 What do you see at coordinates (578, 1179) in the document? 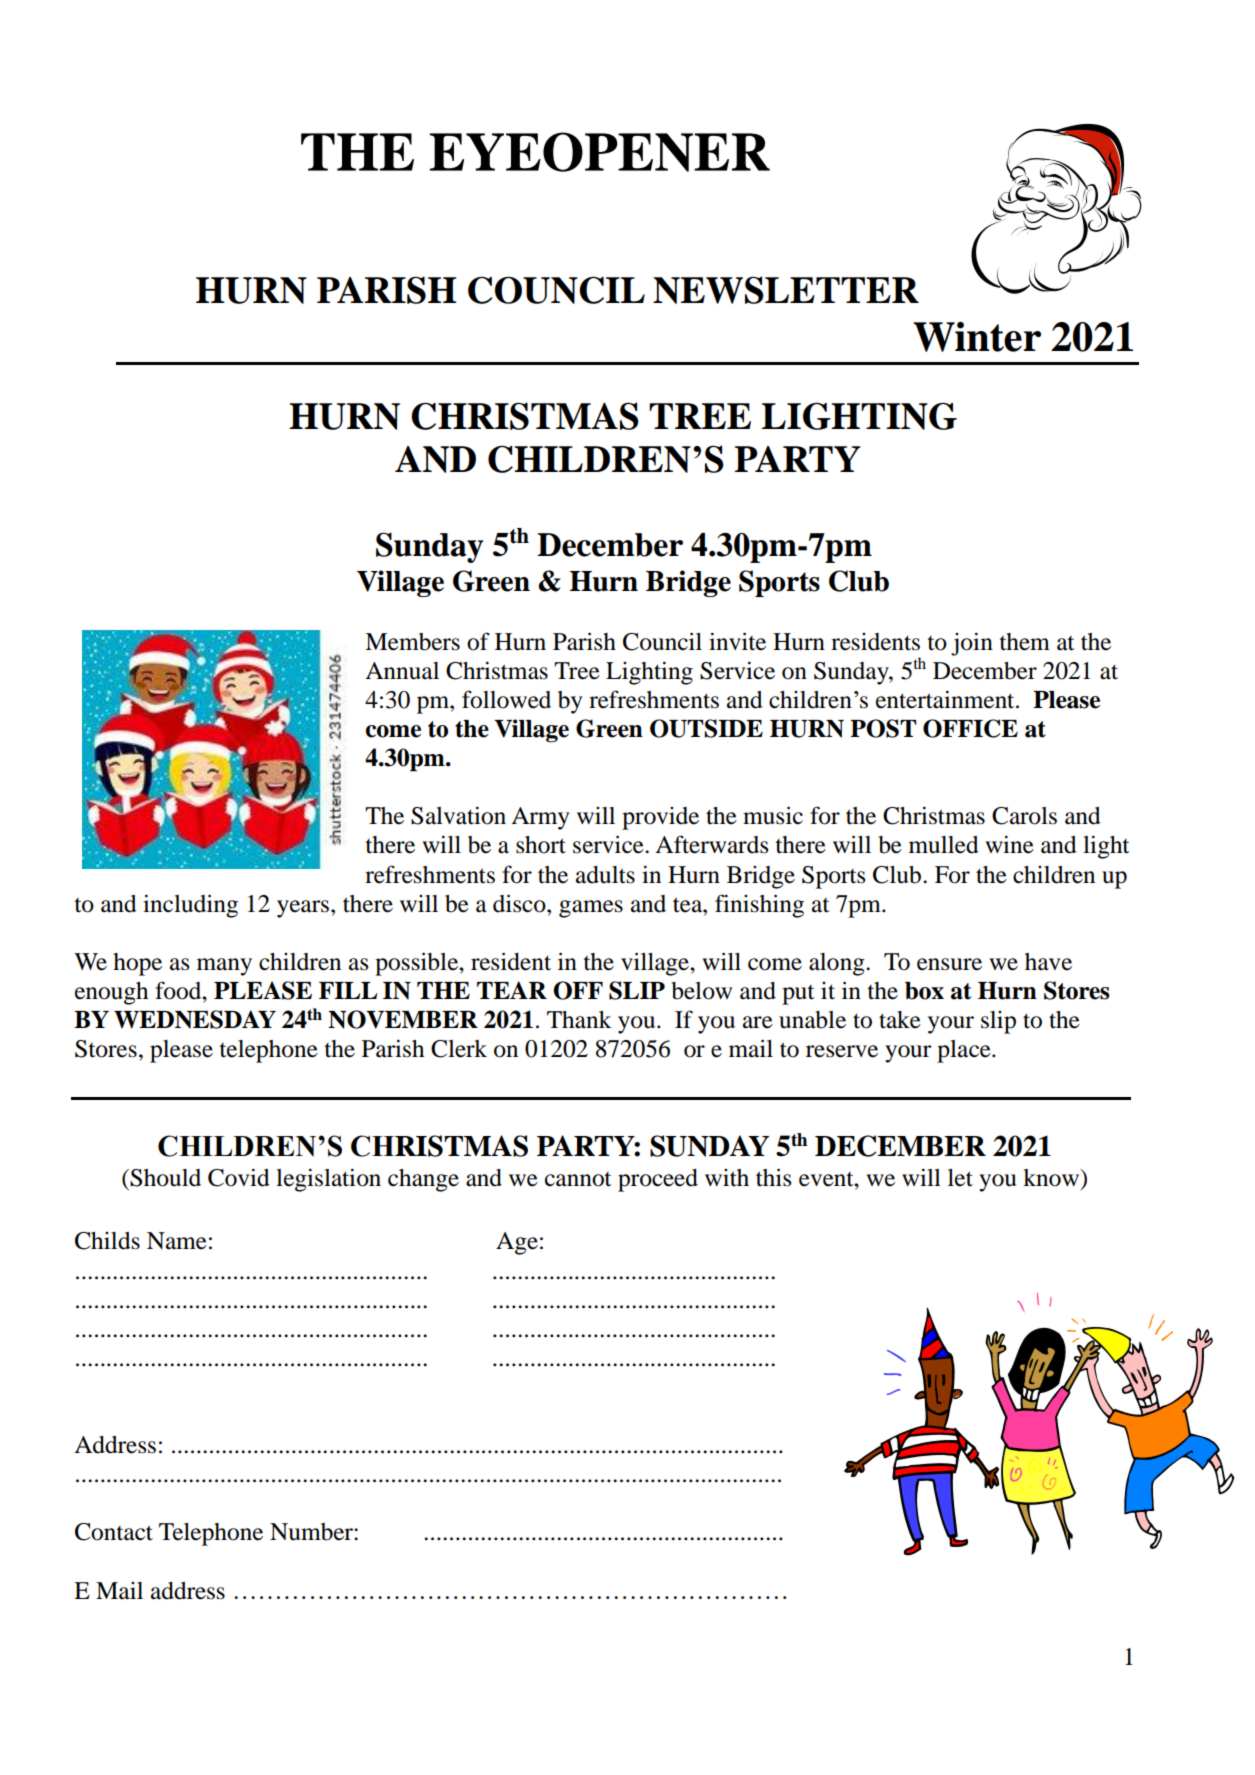
I see `cannot` at bounding box center [578, 1179].
